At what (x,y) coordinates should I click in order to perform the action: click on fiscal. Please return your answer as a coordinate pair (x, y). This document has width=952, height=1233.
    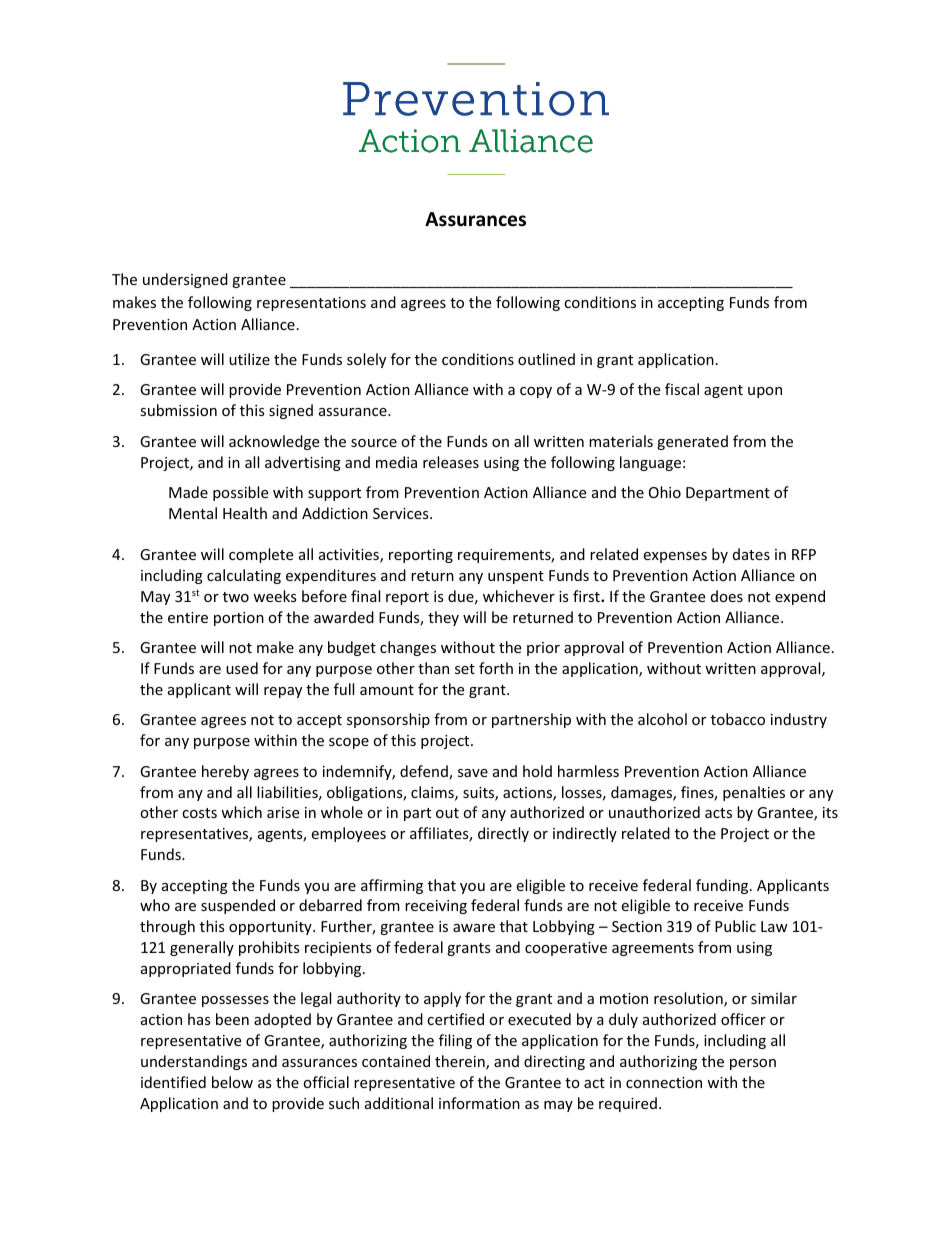
    Looking at the image, I should click on (682, 389).
